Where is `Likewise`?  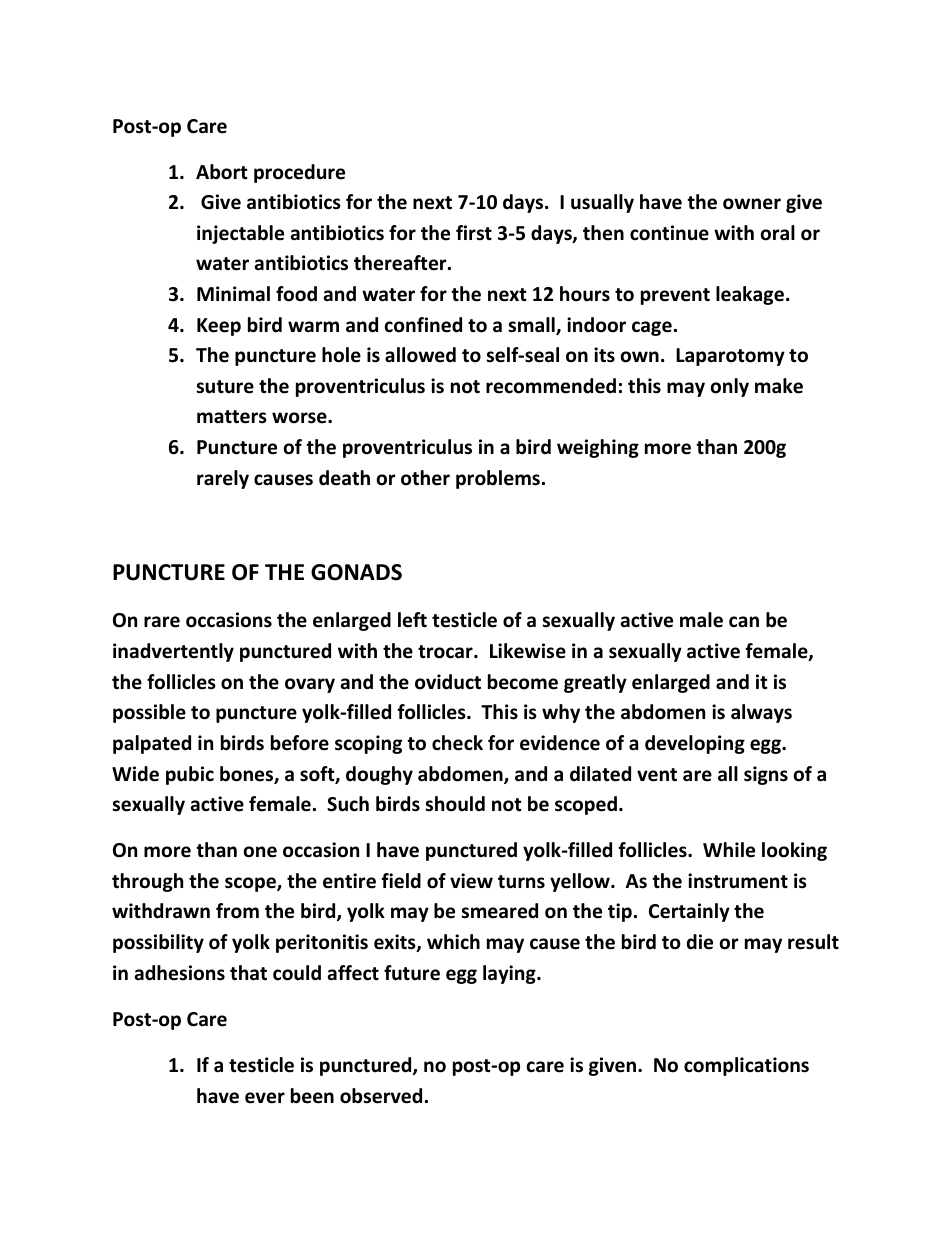 Likewise is located at coordinates (528, 651).
